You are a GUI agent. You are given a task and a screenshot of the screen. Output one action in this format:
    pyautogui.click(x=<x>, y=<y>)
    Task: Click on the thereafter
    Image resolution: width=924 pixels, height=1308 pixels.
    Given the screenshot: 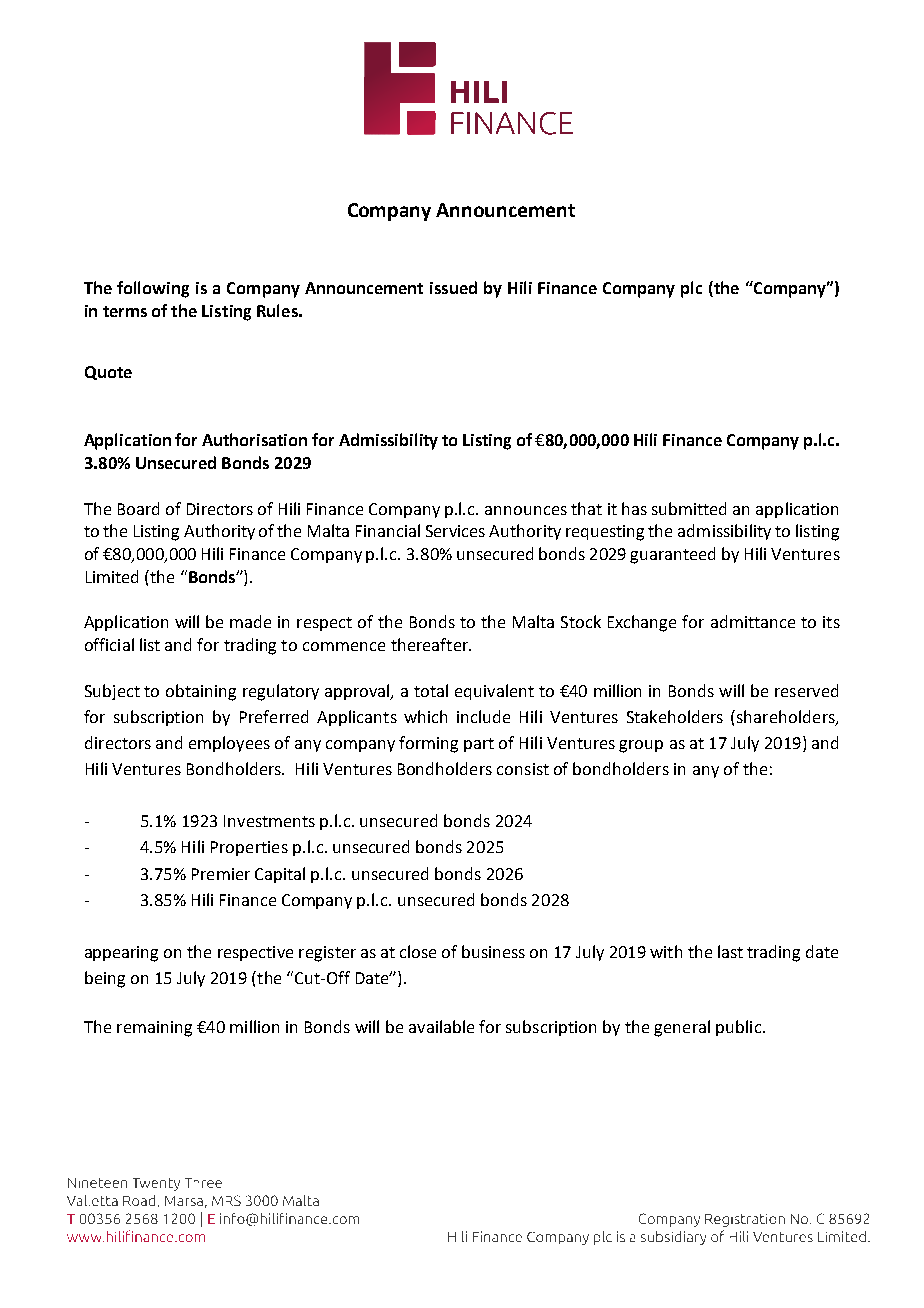 What is the action you would take?
    pyautogui.click(x=431, y=644)
